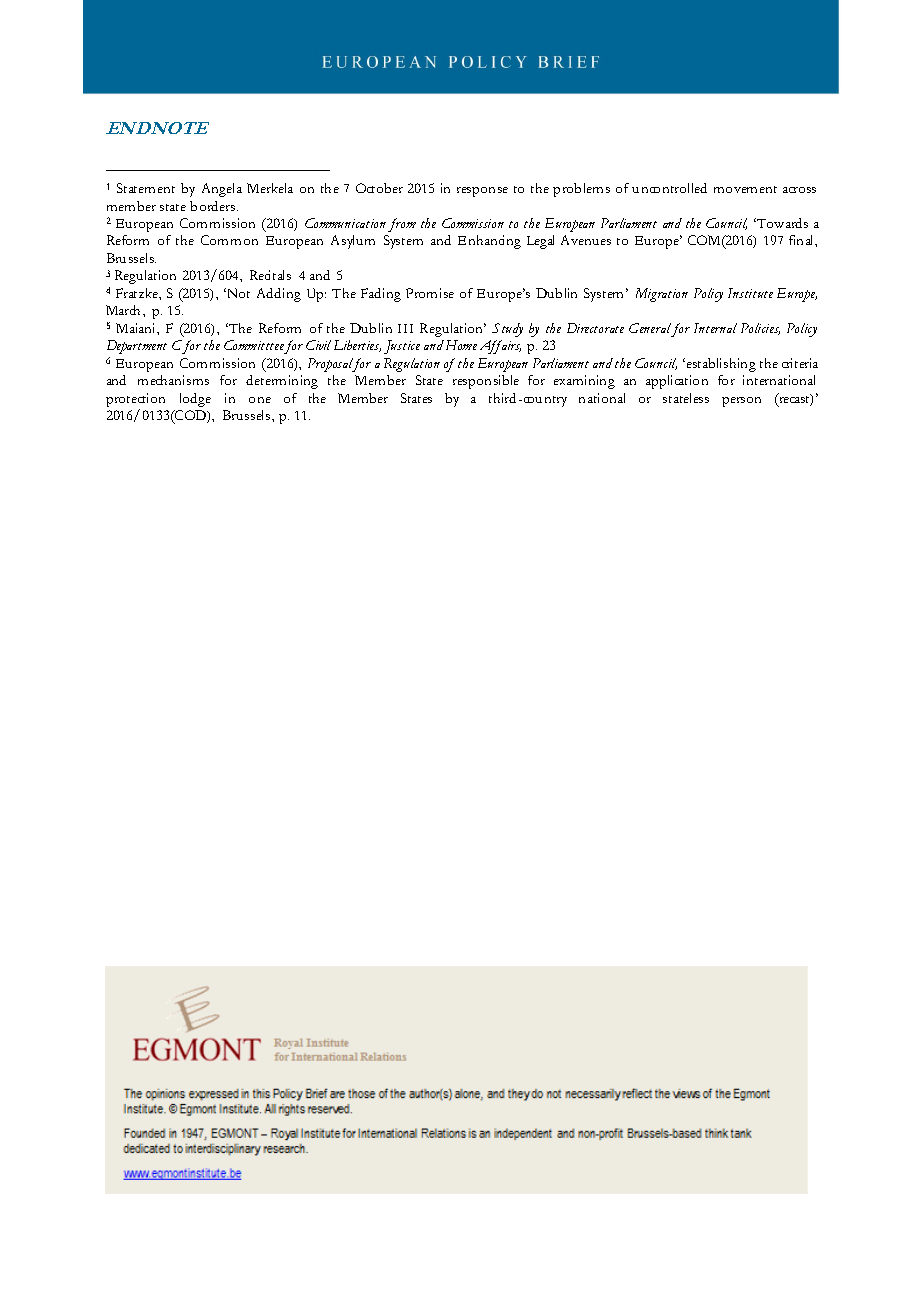  What do you see at coordinates (781, 223) in the page?
I see `Towards` at bounding box center [781, 223].
